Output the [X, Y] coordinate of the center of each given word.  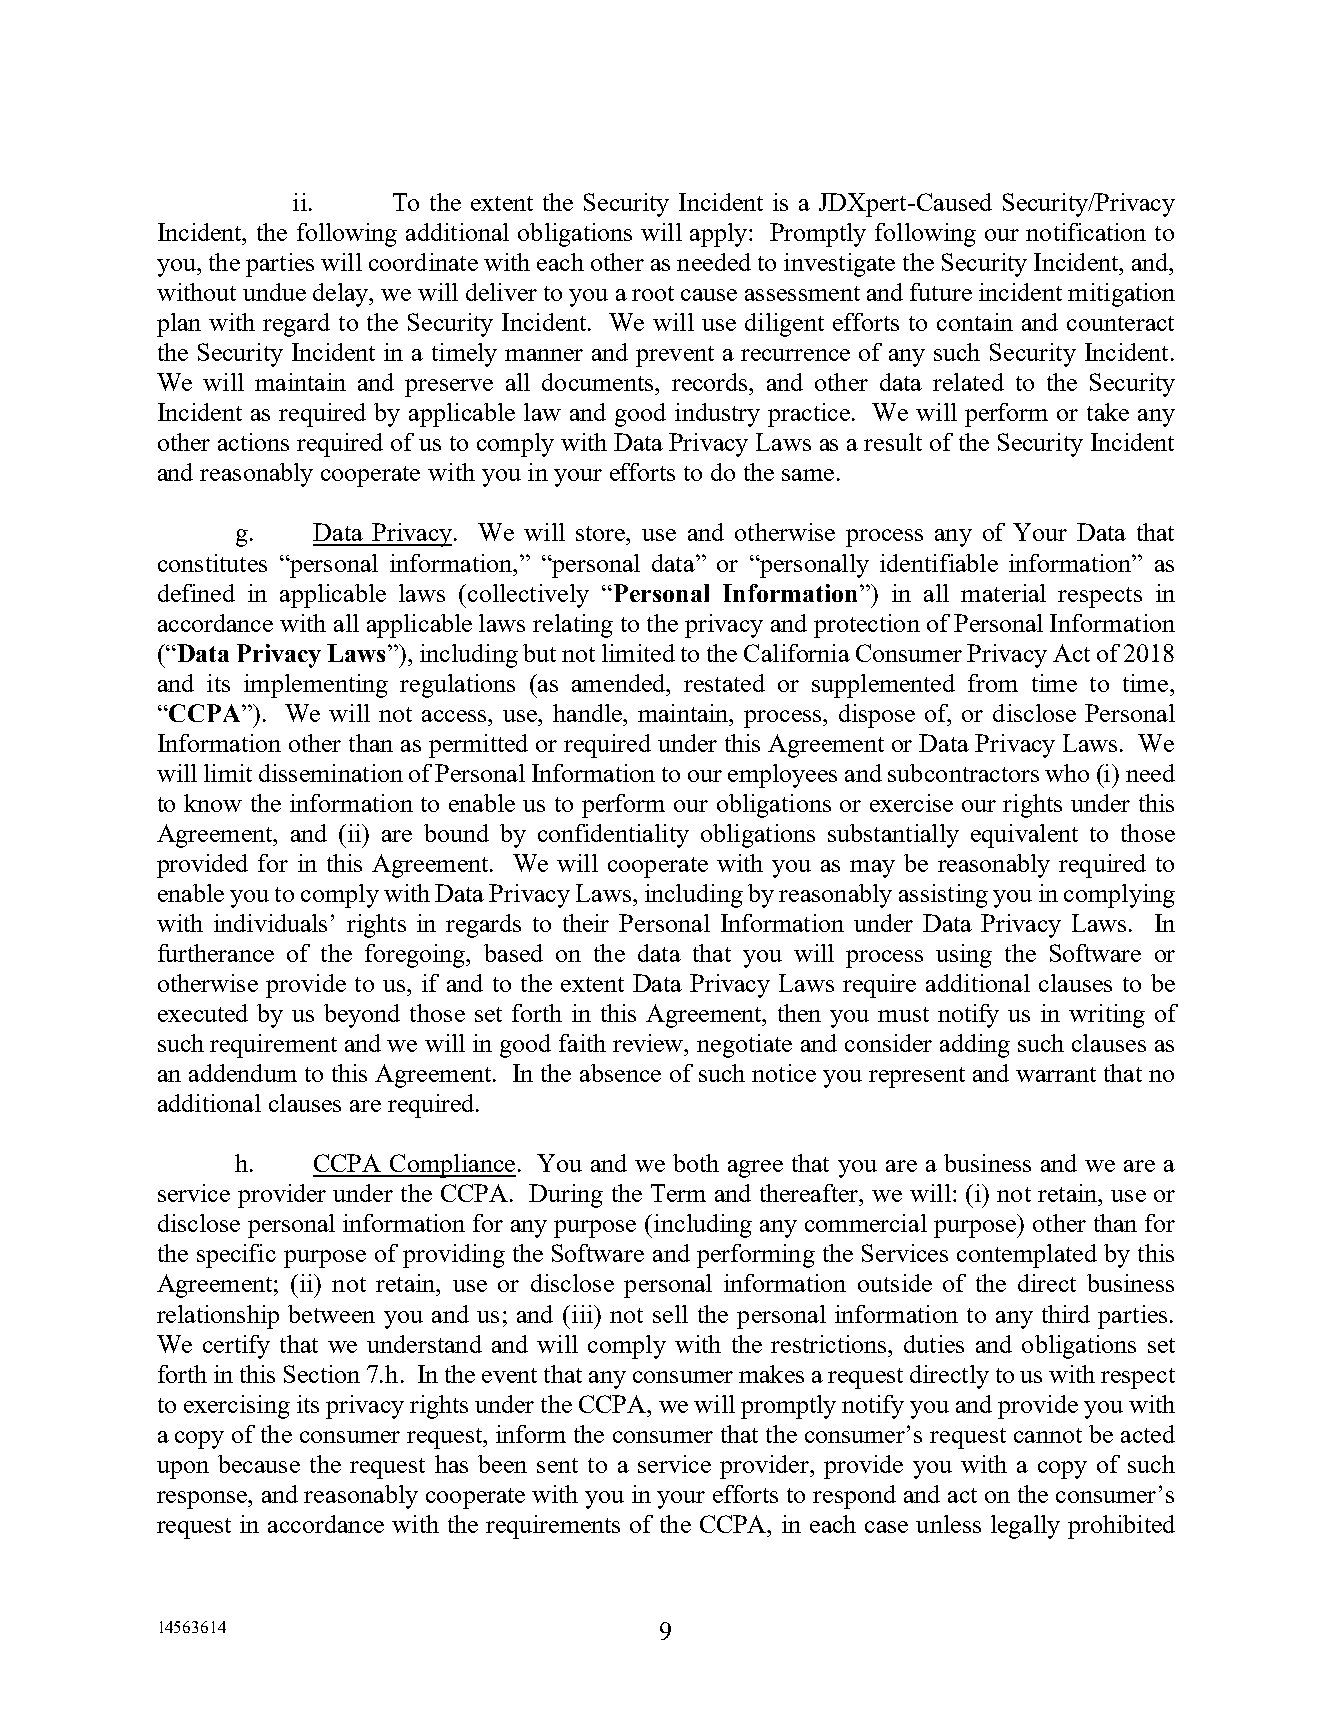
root [653, 293]
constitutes [212, 563]
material [1003, 593]
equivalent [1024, 836]
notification [1086, 232]
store [602, 533]
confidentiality [613, 836]
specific [236, 1256]
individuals [270, 923]
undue [274, 292]
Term [678, 1193]
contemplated [1027, 1256]
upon [183, 1470]
